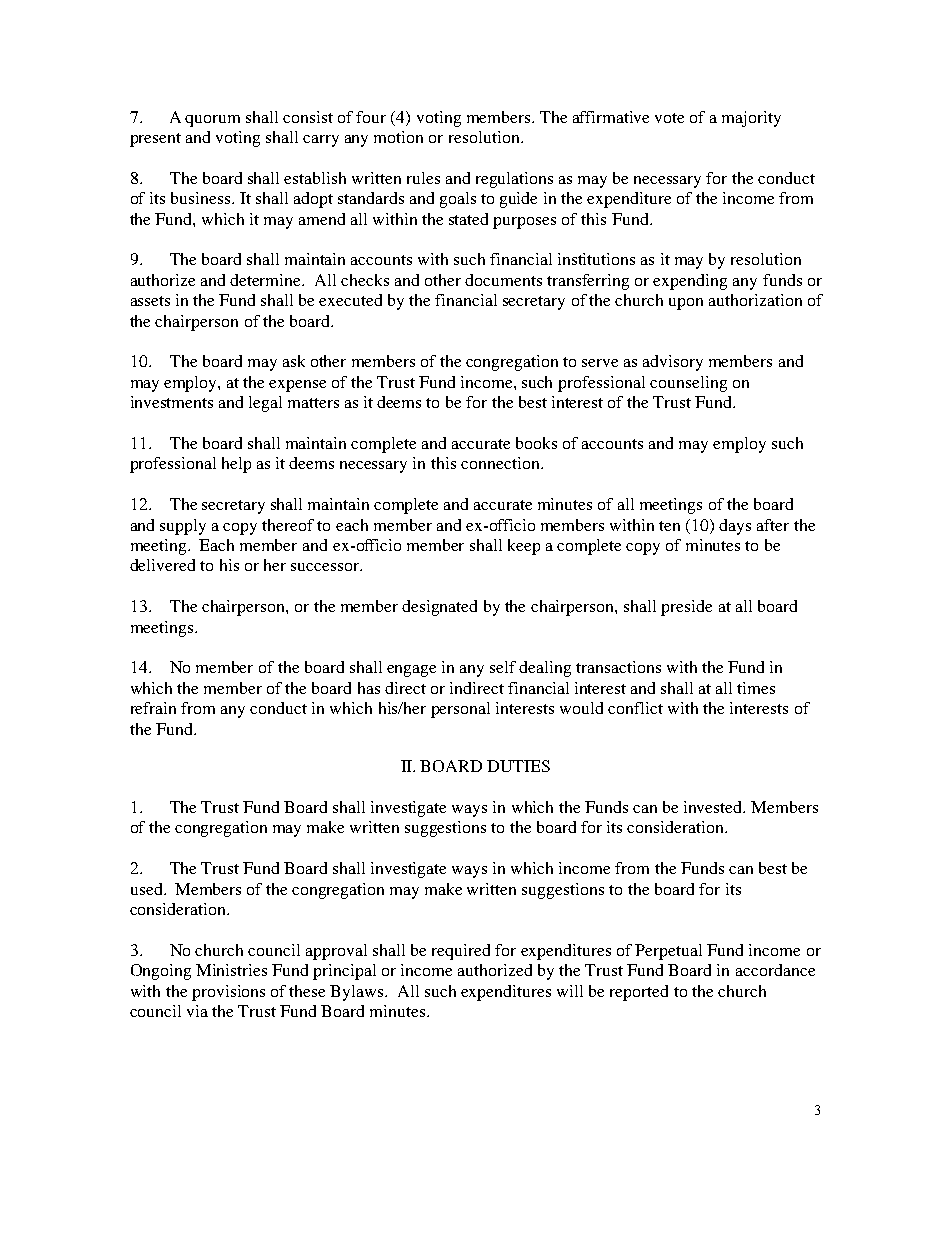 The width and height of the page is (952, 1233). I want to click on designated, so click(439, 608).
